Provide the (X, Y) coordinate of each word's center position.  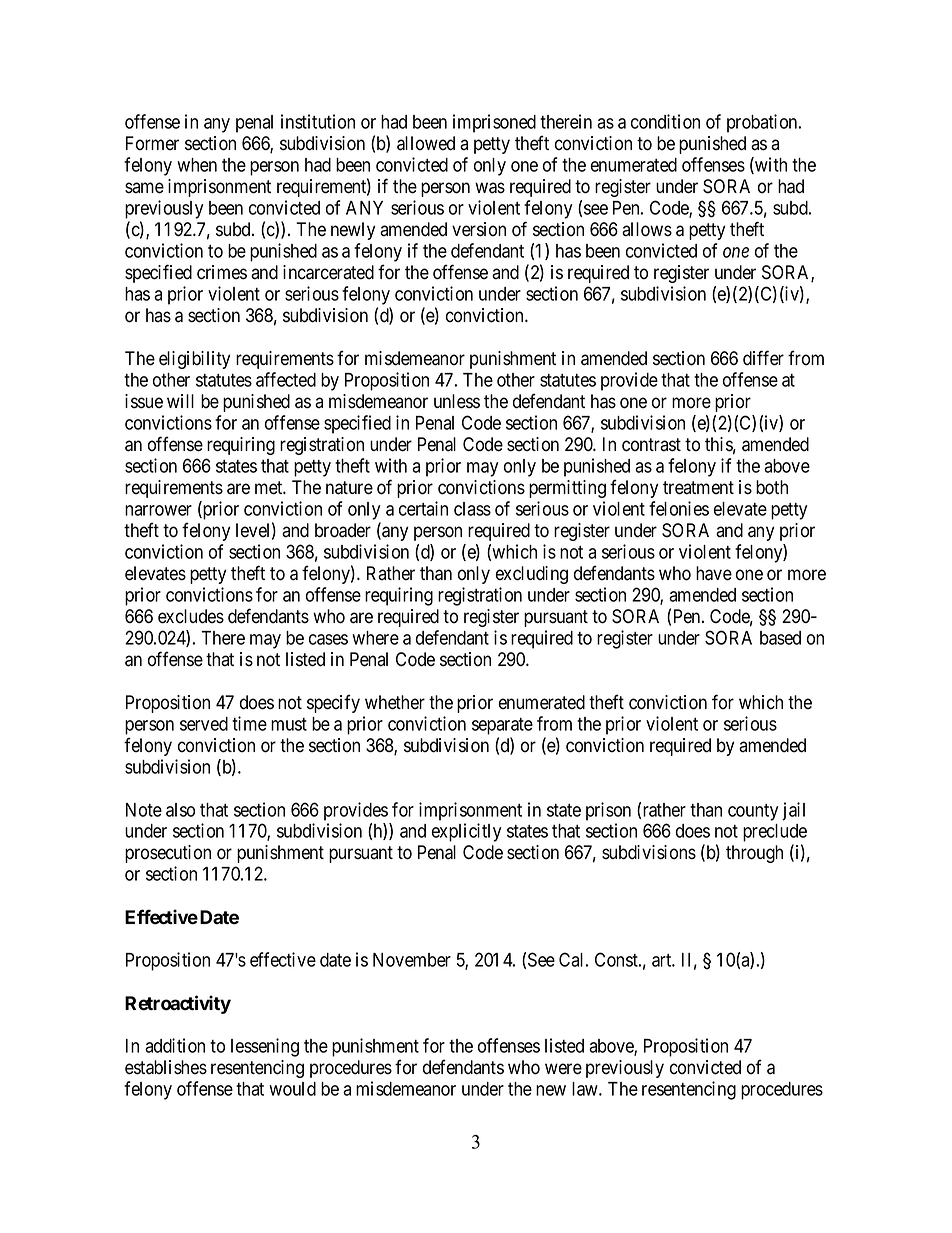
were (563, 1069)
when (197, 165)
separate (502, 726)
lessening (265, 1047)
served (204, 724)
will (180, 401)
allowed (426, 143)
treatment (698, 488)
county (753, 812)
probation (763, 123)
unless (457, 401)
